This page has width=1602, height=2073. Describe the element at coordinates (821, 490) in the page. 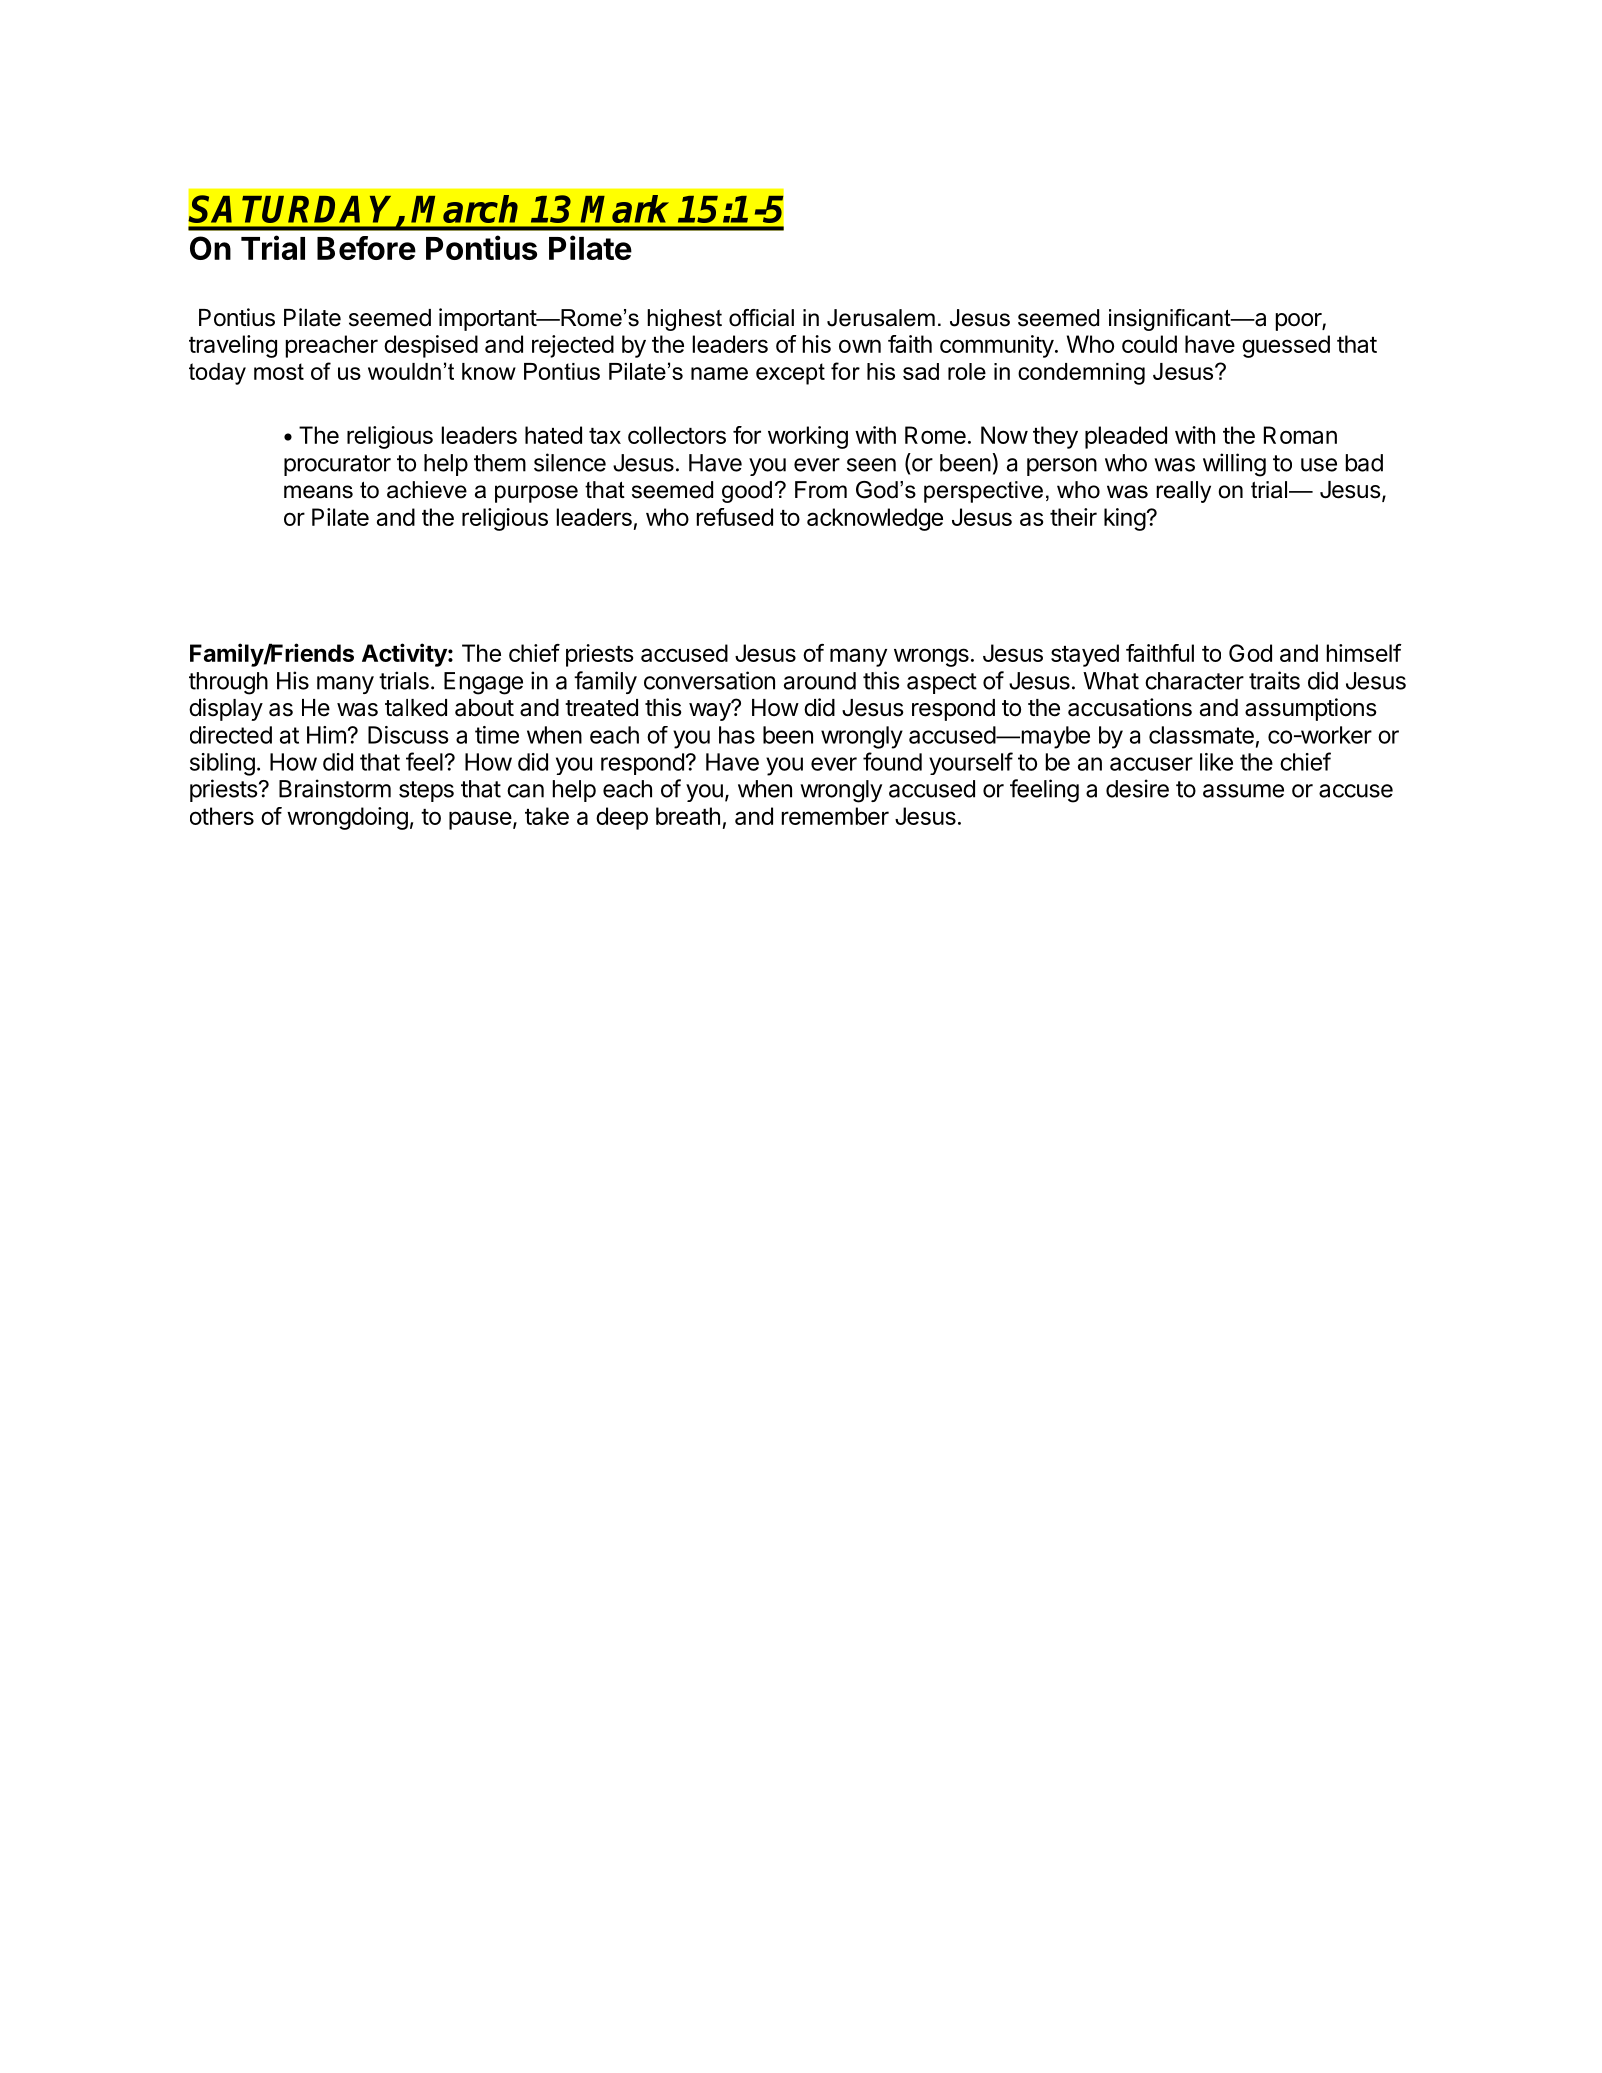

I see `From` at that location.
